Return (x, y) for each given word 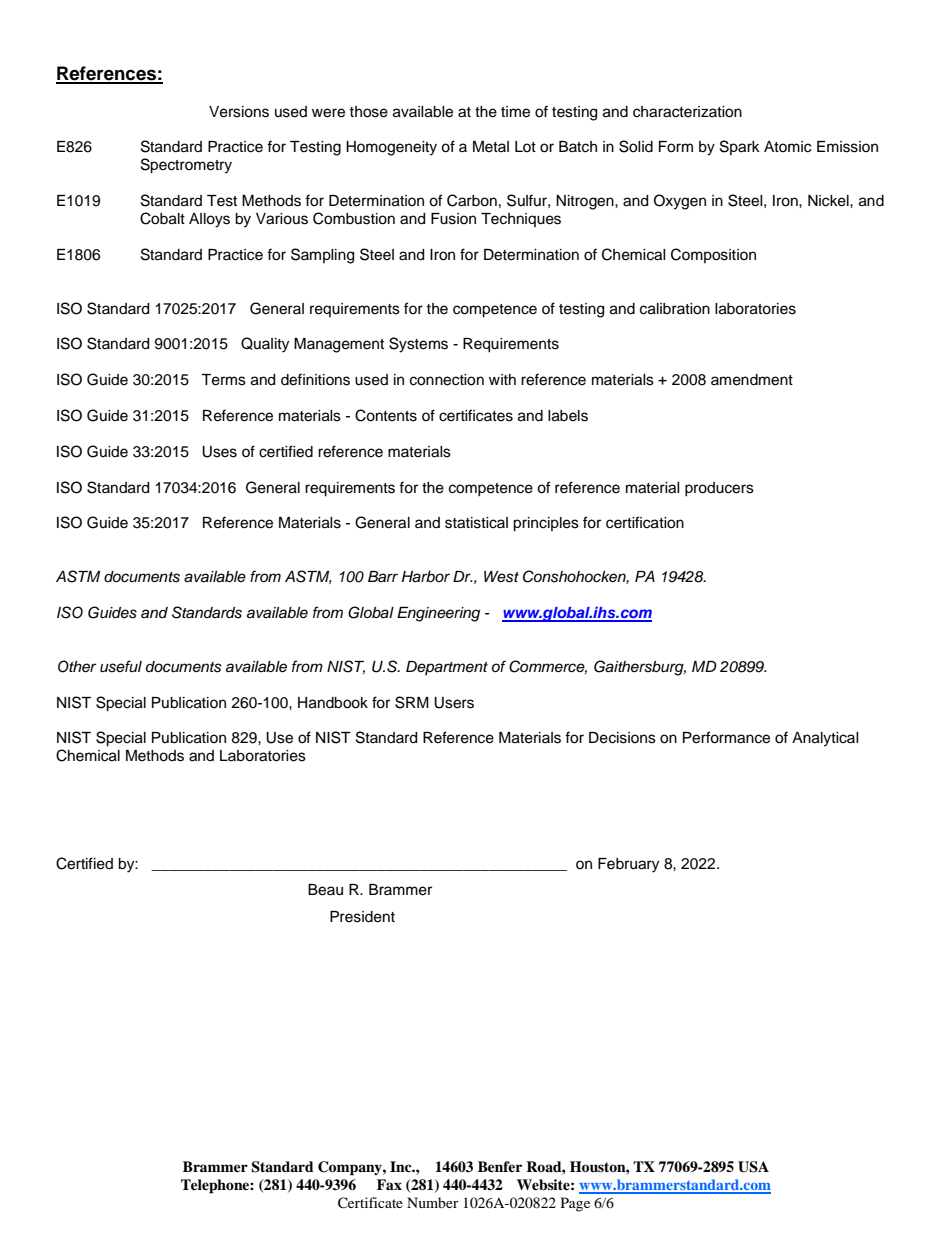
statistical (476, 523)
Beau (325, 890)
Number (433, 1202)
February (628, 865)
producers (719, 489)
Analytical (825, 739)
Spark (740, 147)
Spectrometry (186, 166)
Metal (491, 147)
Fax (389, 1184)
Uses (219, 452)
